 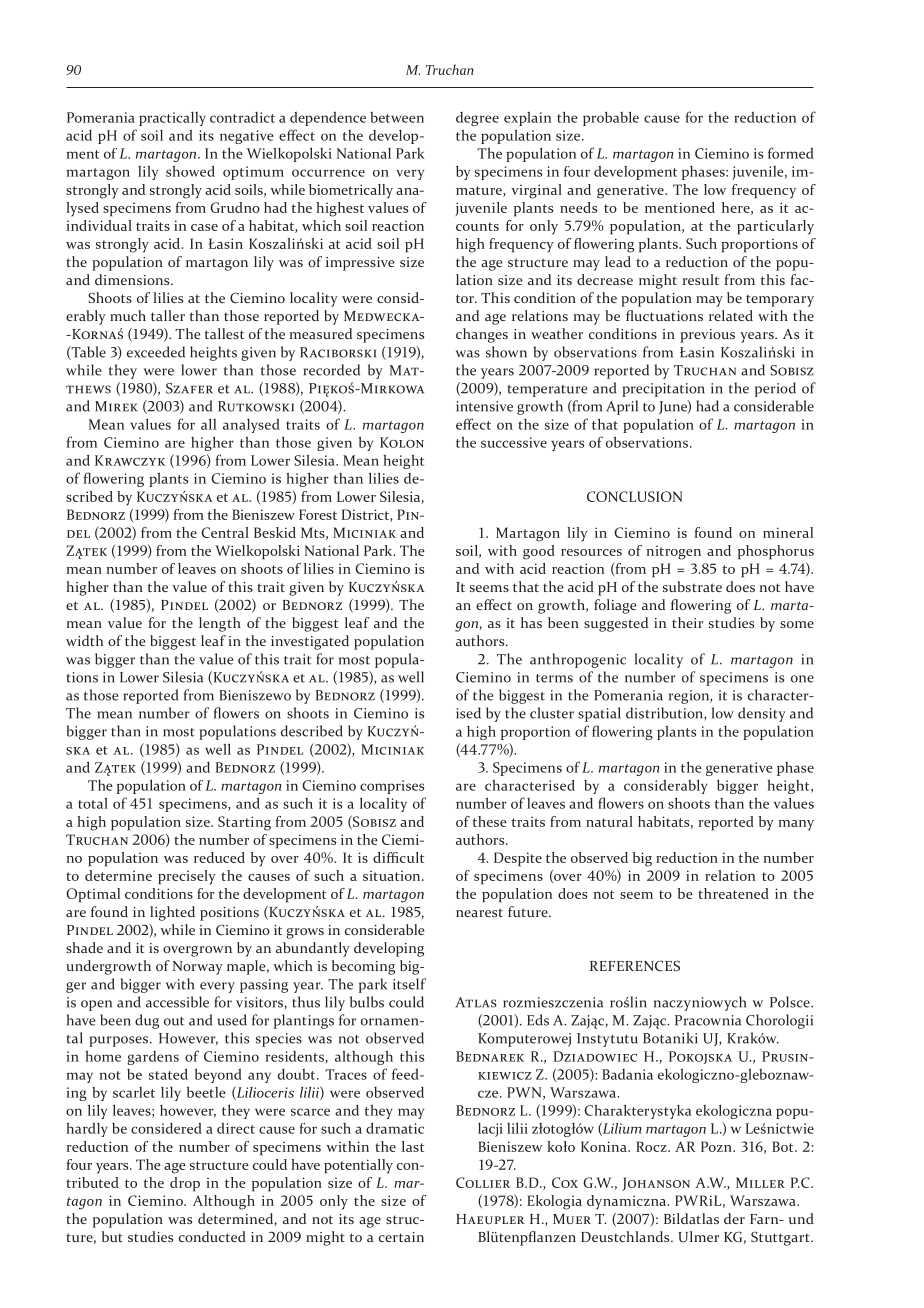 I want to click on drop, so click(x=185, y=1184).
